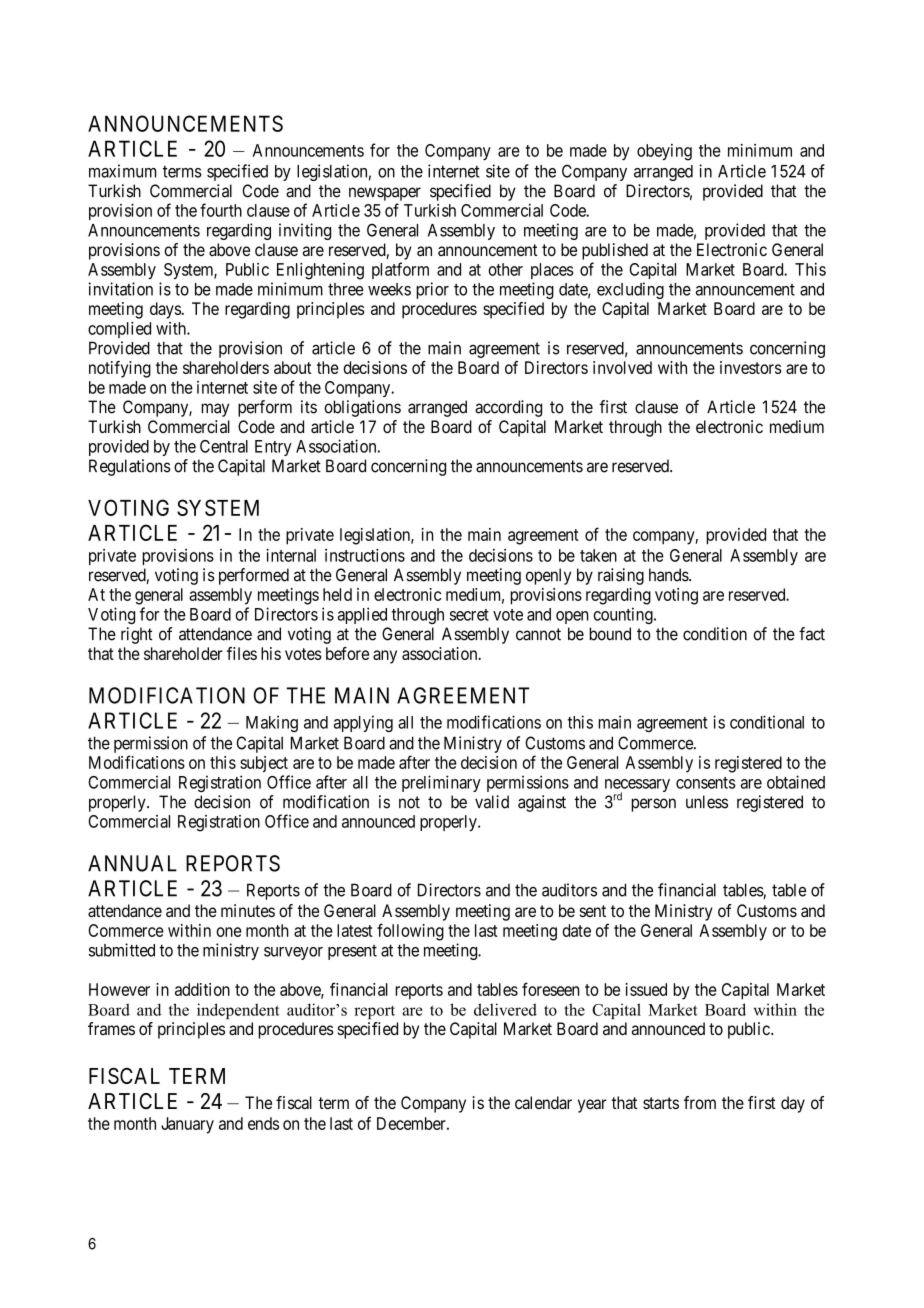  What do you see at coordinates (441, 783) in the image?
I see `preliminary` at bounding box center [441, 783].
